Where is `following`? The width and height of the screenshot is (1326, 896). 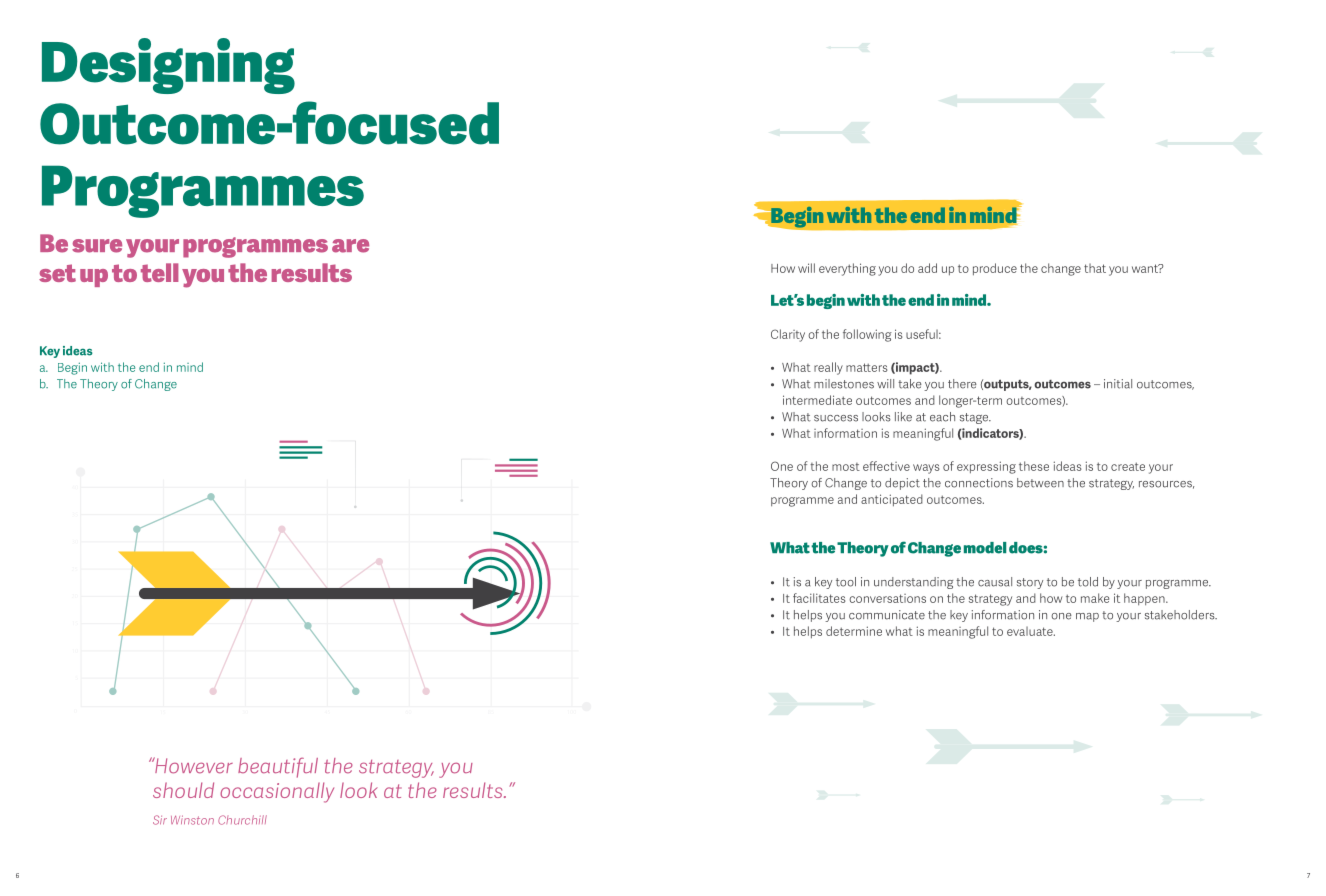 following is located at coordinates (867, 335).
